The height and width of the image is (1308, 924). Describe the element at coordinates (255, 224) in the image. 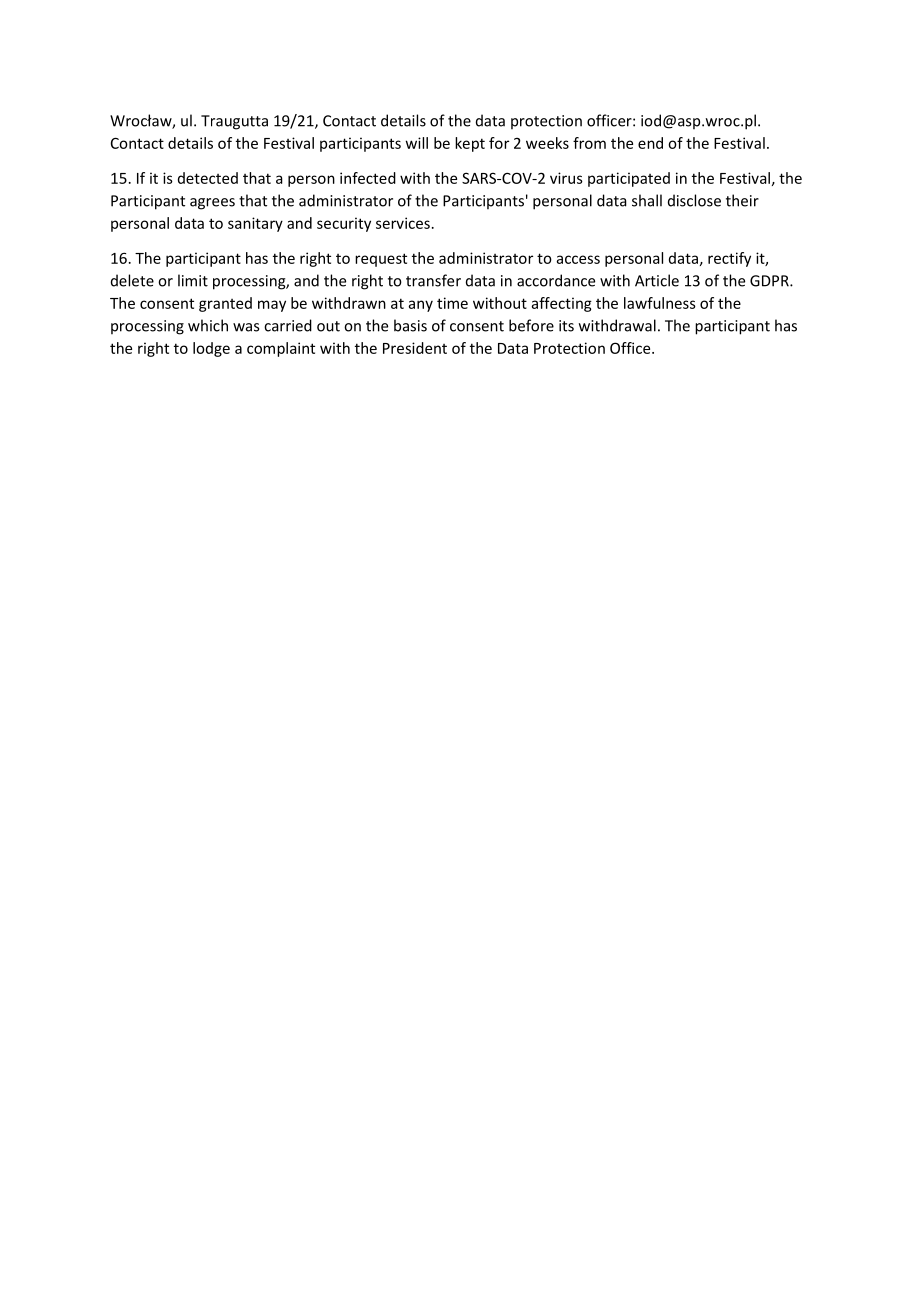

I see `sanitary` at that location.
